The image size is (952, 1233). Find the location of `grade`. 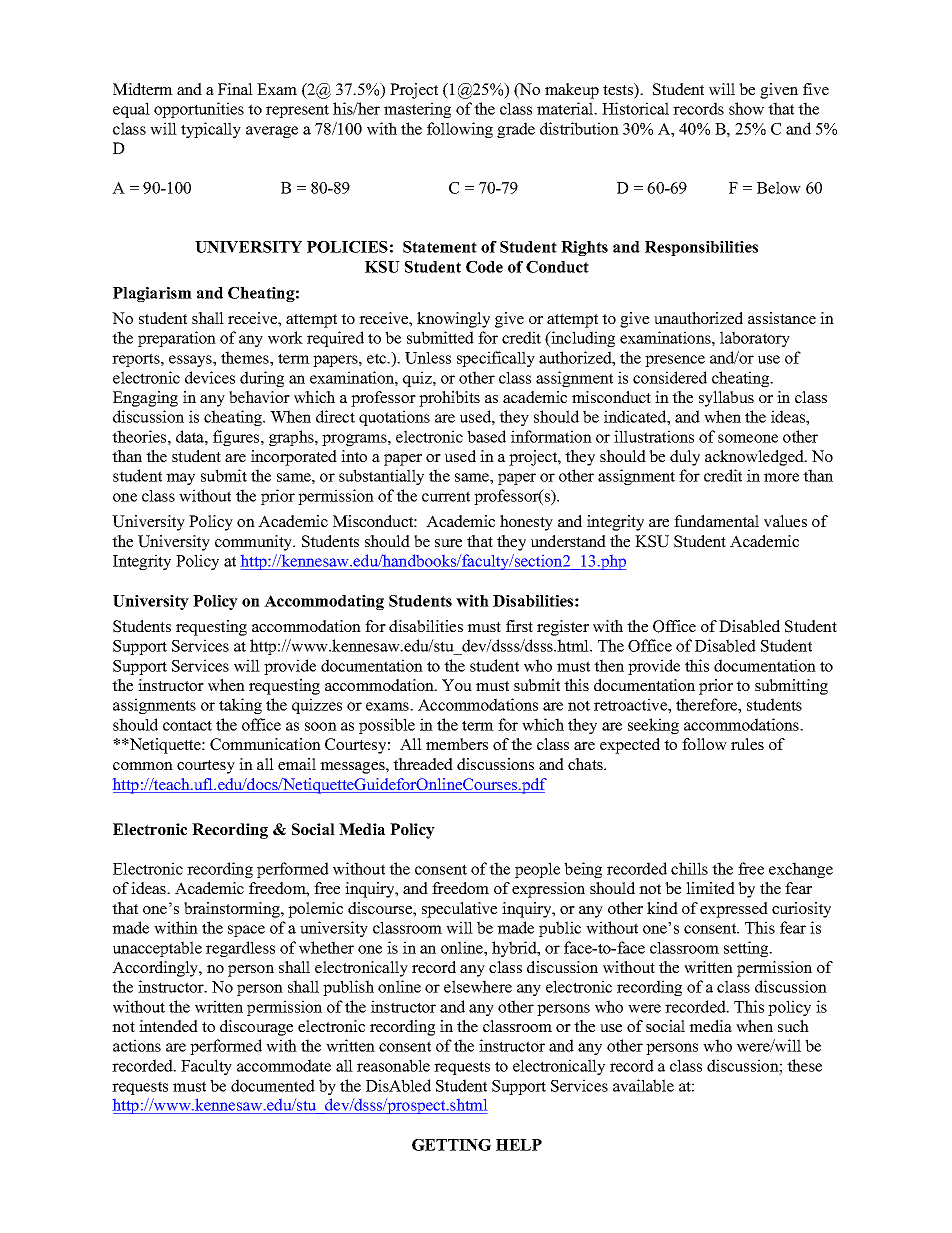

grade is located at coordinates (516, 130).
